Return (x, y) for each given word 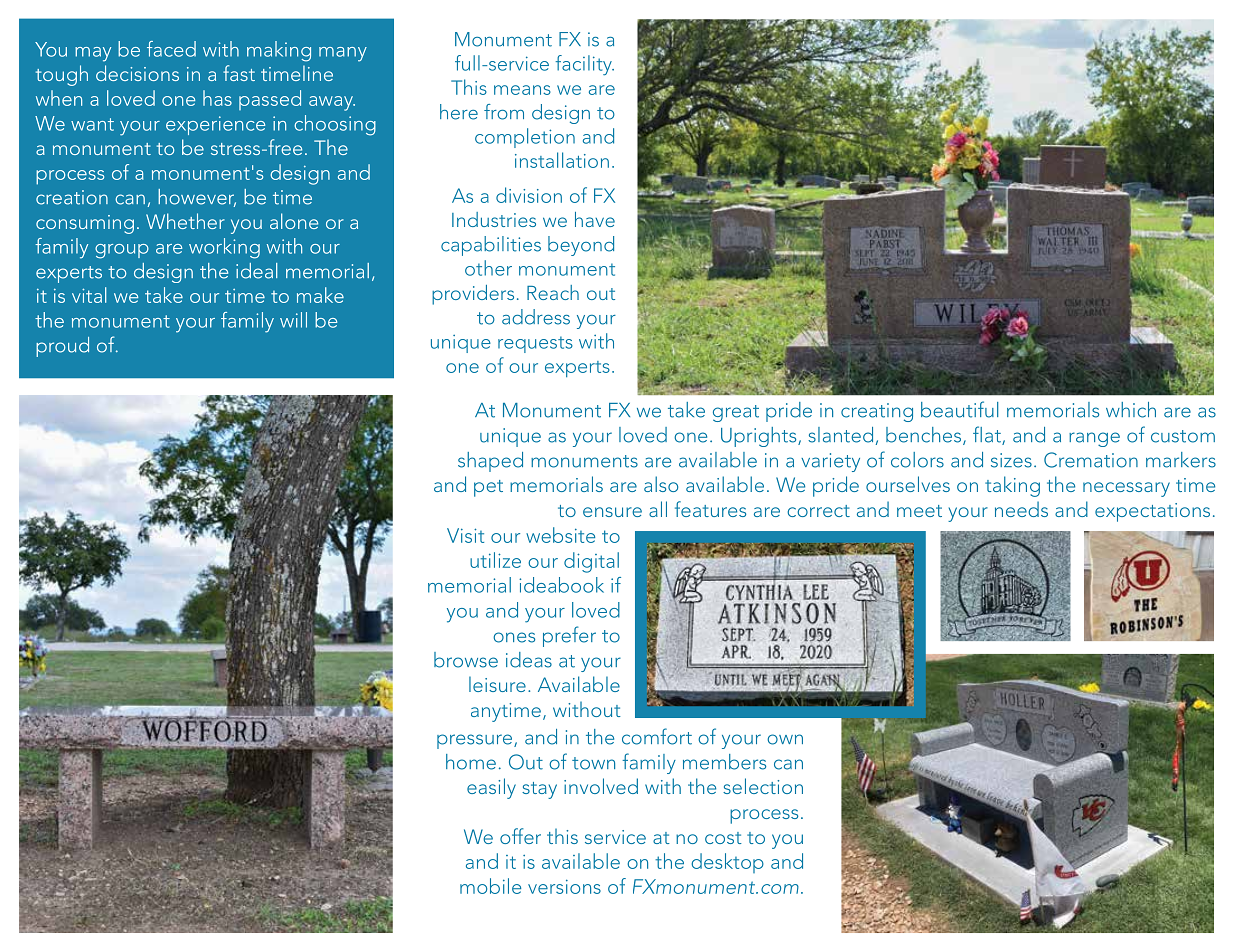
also (661, 484)
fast (239, 73)
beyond (581, 246)
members (724, 762)
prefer (569, 636)
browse (466, 660)
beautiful (960, 409)
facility (584, 65)
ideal (256, 271)
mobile (490, 886)
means (522, 90)
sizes (1011, 460)
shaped (490, 462)
